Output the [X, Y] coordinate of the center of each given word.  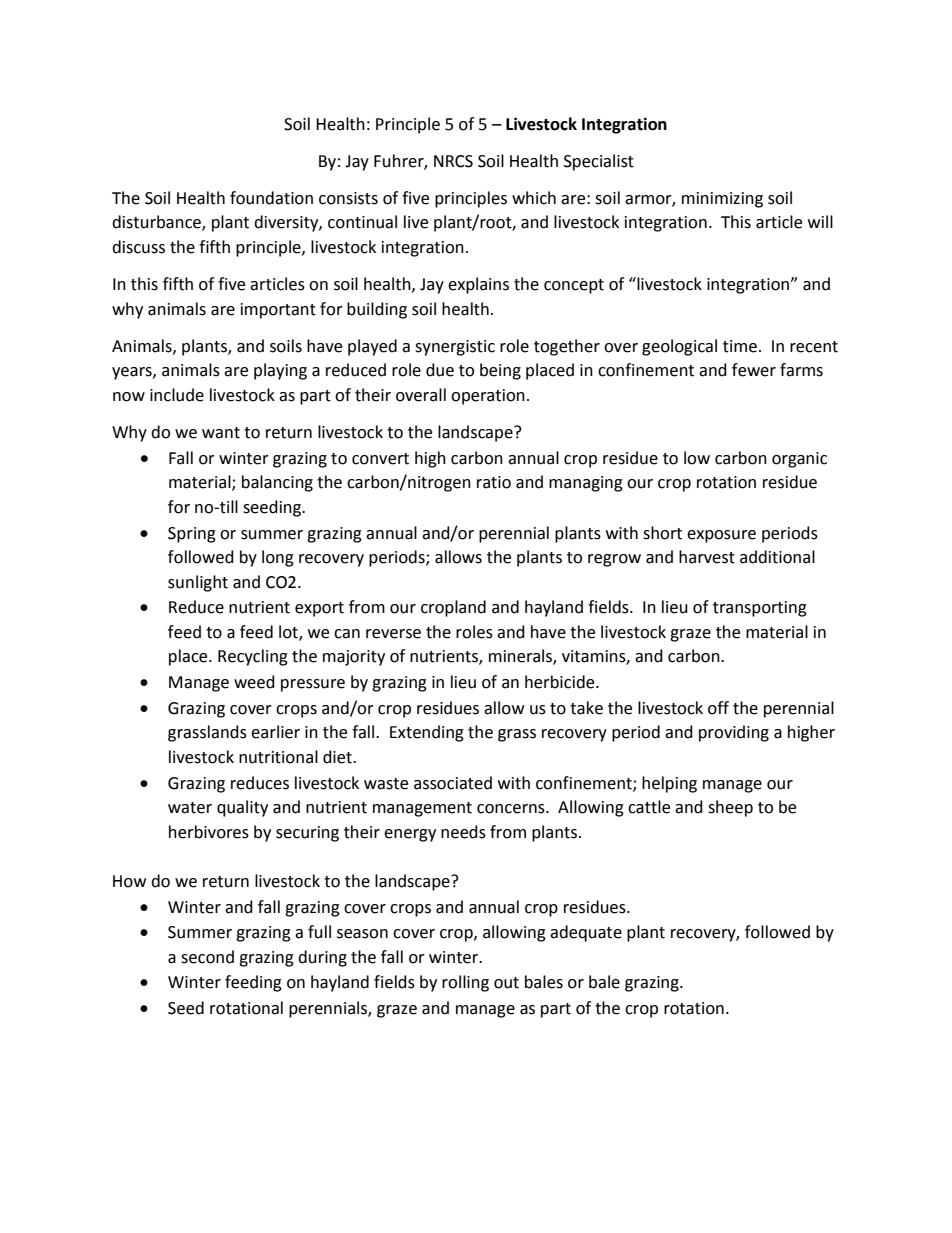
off [718, 708]
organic [799, 460]
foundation [271, 198]
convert [380, 459]
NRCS [453, 161]
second [207, 957]
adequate [586, 933]
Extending [427, 733]
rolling [465, 983]
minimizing [722, 200]
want [221, 433]
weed [254, 682]
